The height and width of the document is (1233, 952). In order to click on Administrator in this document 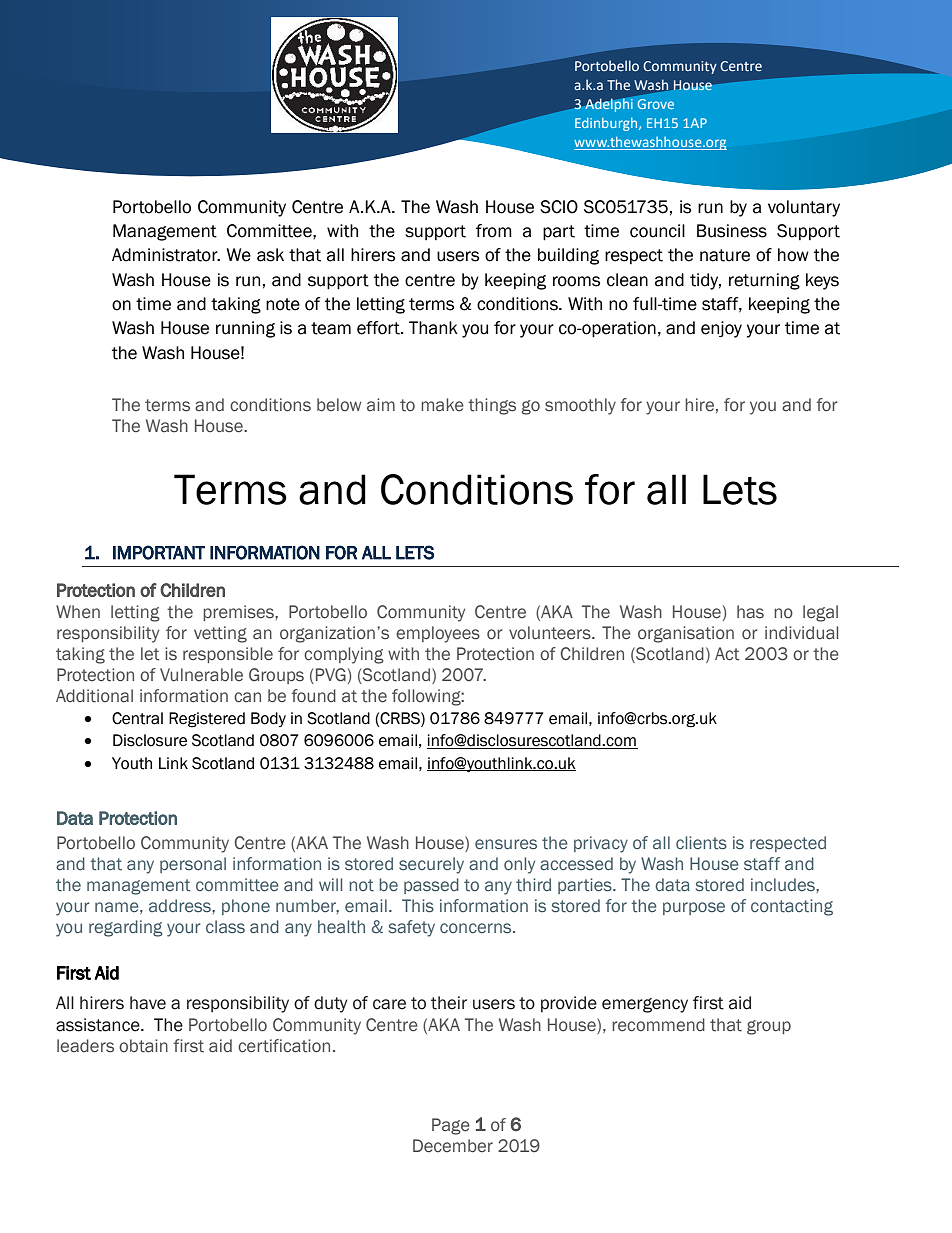, I will do `click(166, 255)`.
